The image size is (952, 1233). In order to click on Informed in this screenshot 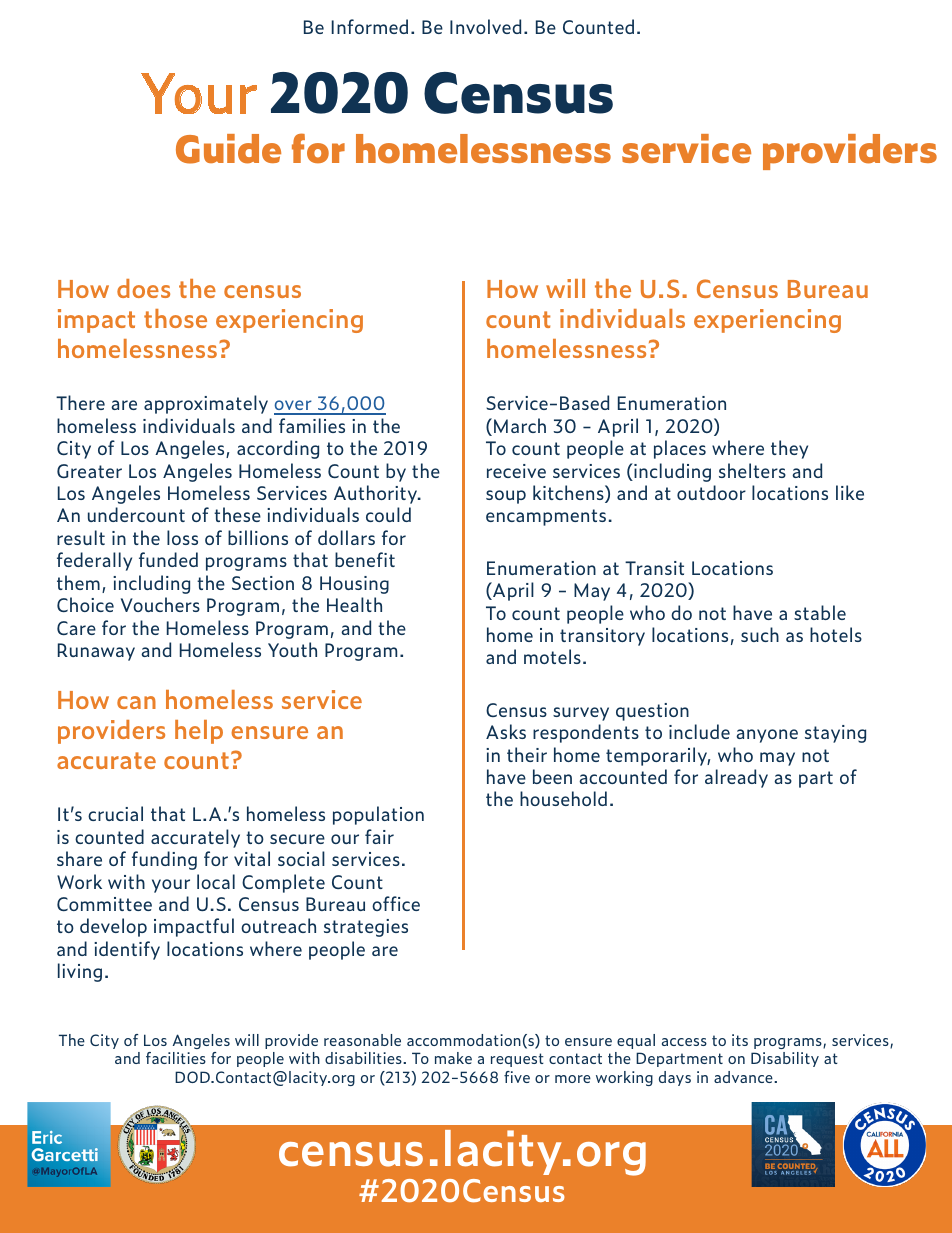, I will do `click(370, 26)`.
